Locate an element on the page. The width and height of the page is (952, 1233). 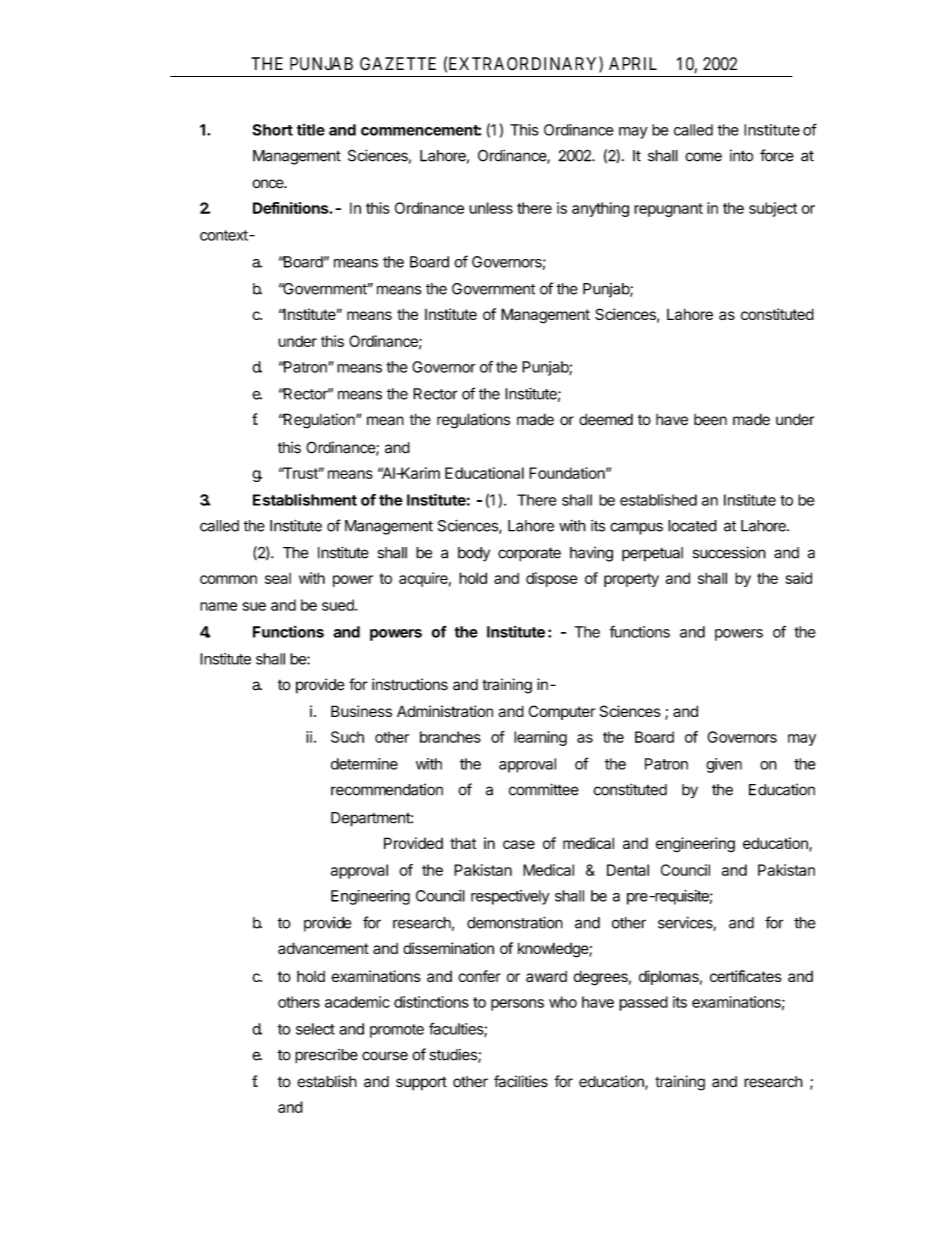
prescribe is located at coordinates (326, 1056).
